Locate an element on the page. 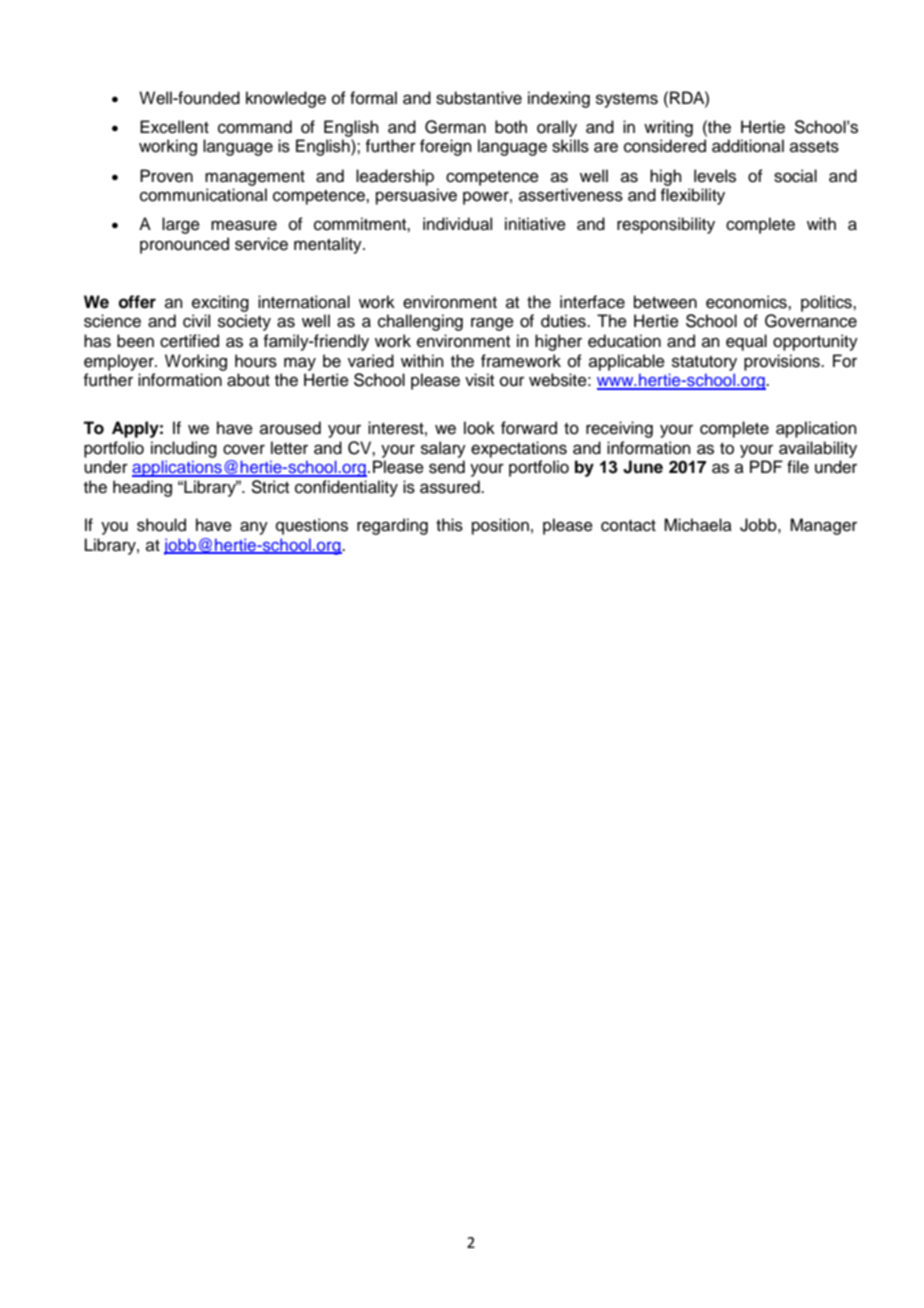 This document has width=924, height=1308. writing is located at coordinates (668, 128).
